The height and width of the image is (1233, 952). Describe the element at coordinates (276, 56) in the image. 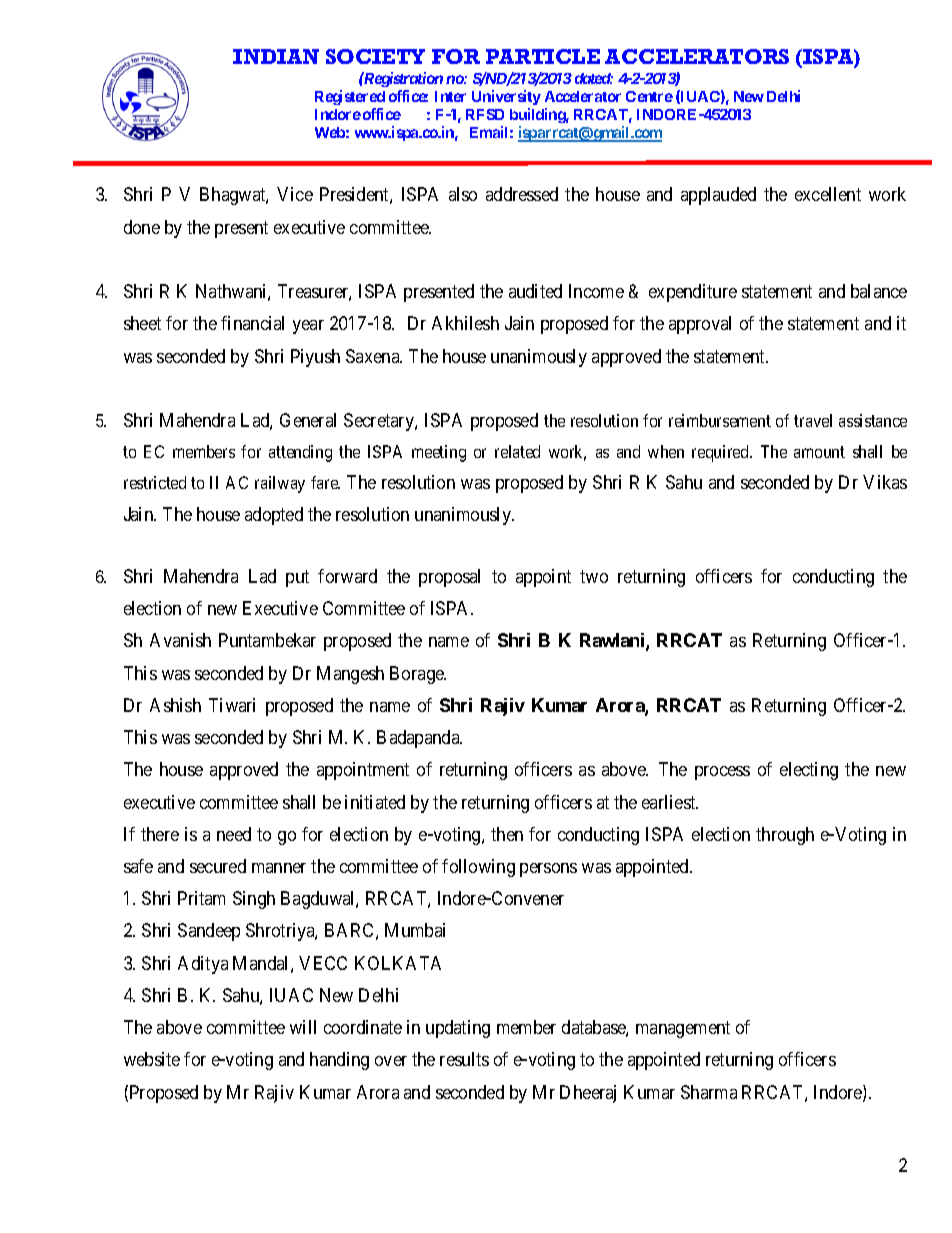

I see `INDIAN` at that location.
